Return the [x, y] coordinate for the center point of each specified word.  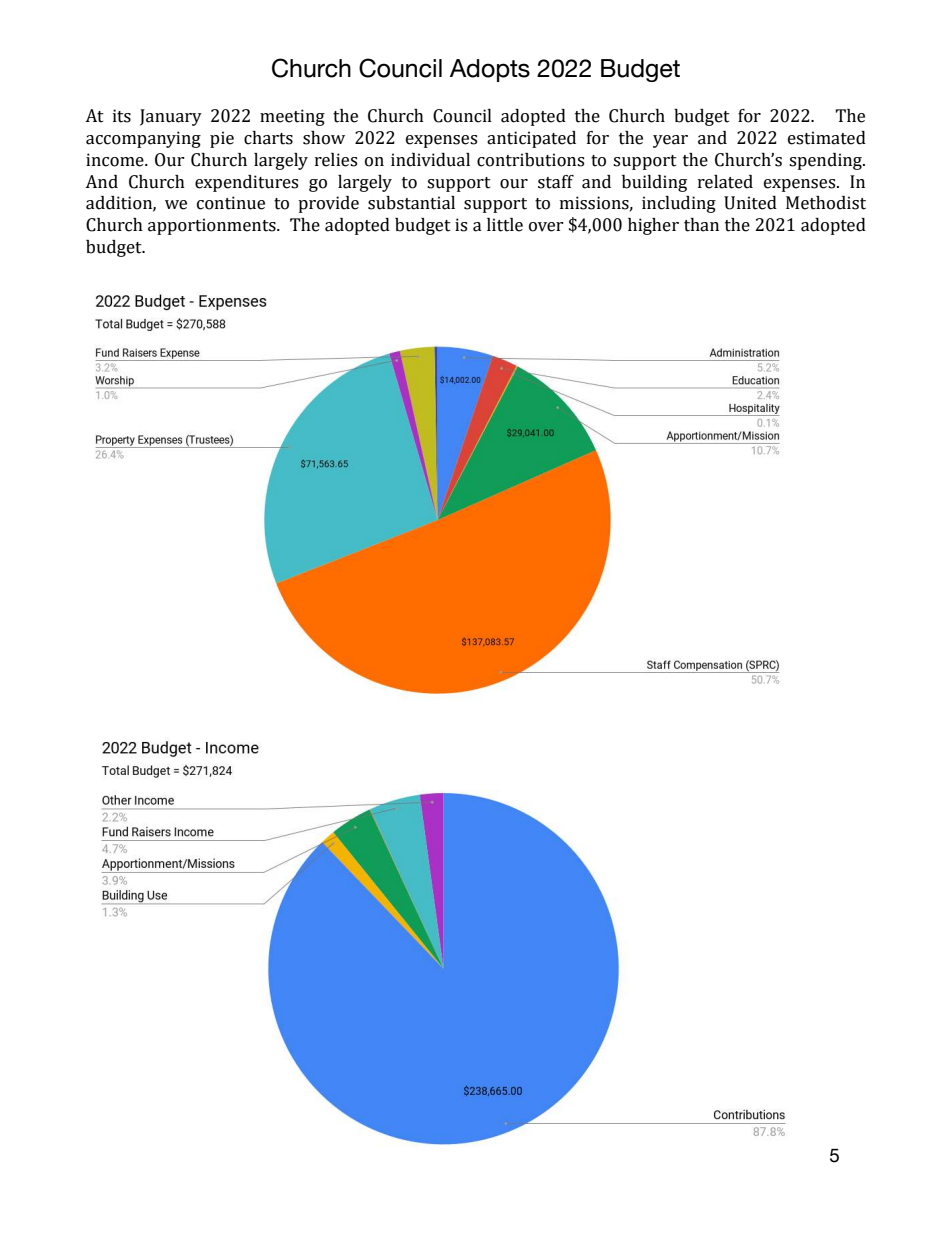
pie [222, 139]
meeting [292, 117]
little [505, 225]
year [670, 141]
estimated [827, 138]
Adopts [490, 70]
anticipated [531, 139]
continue [231, 203]
